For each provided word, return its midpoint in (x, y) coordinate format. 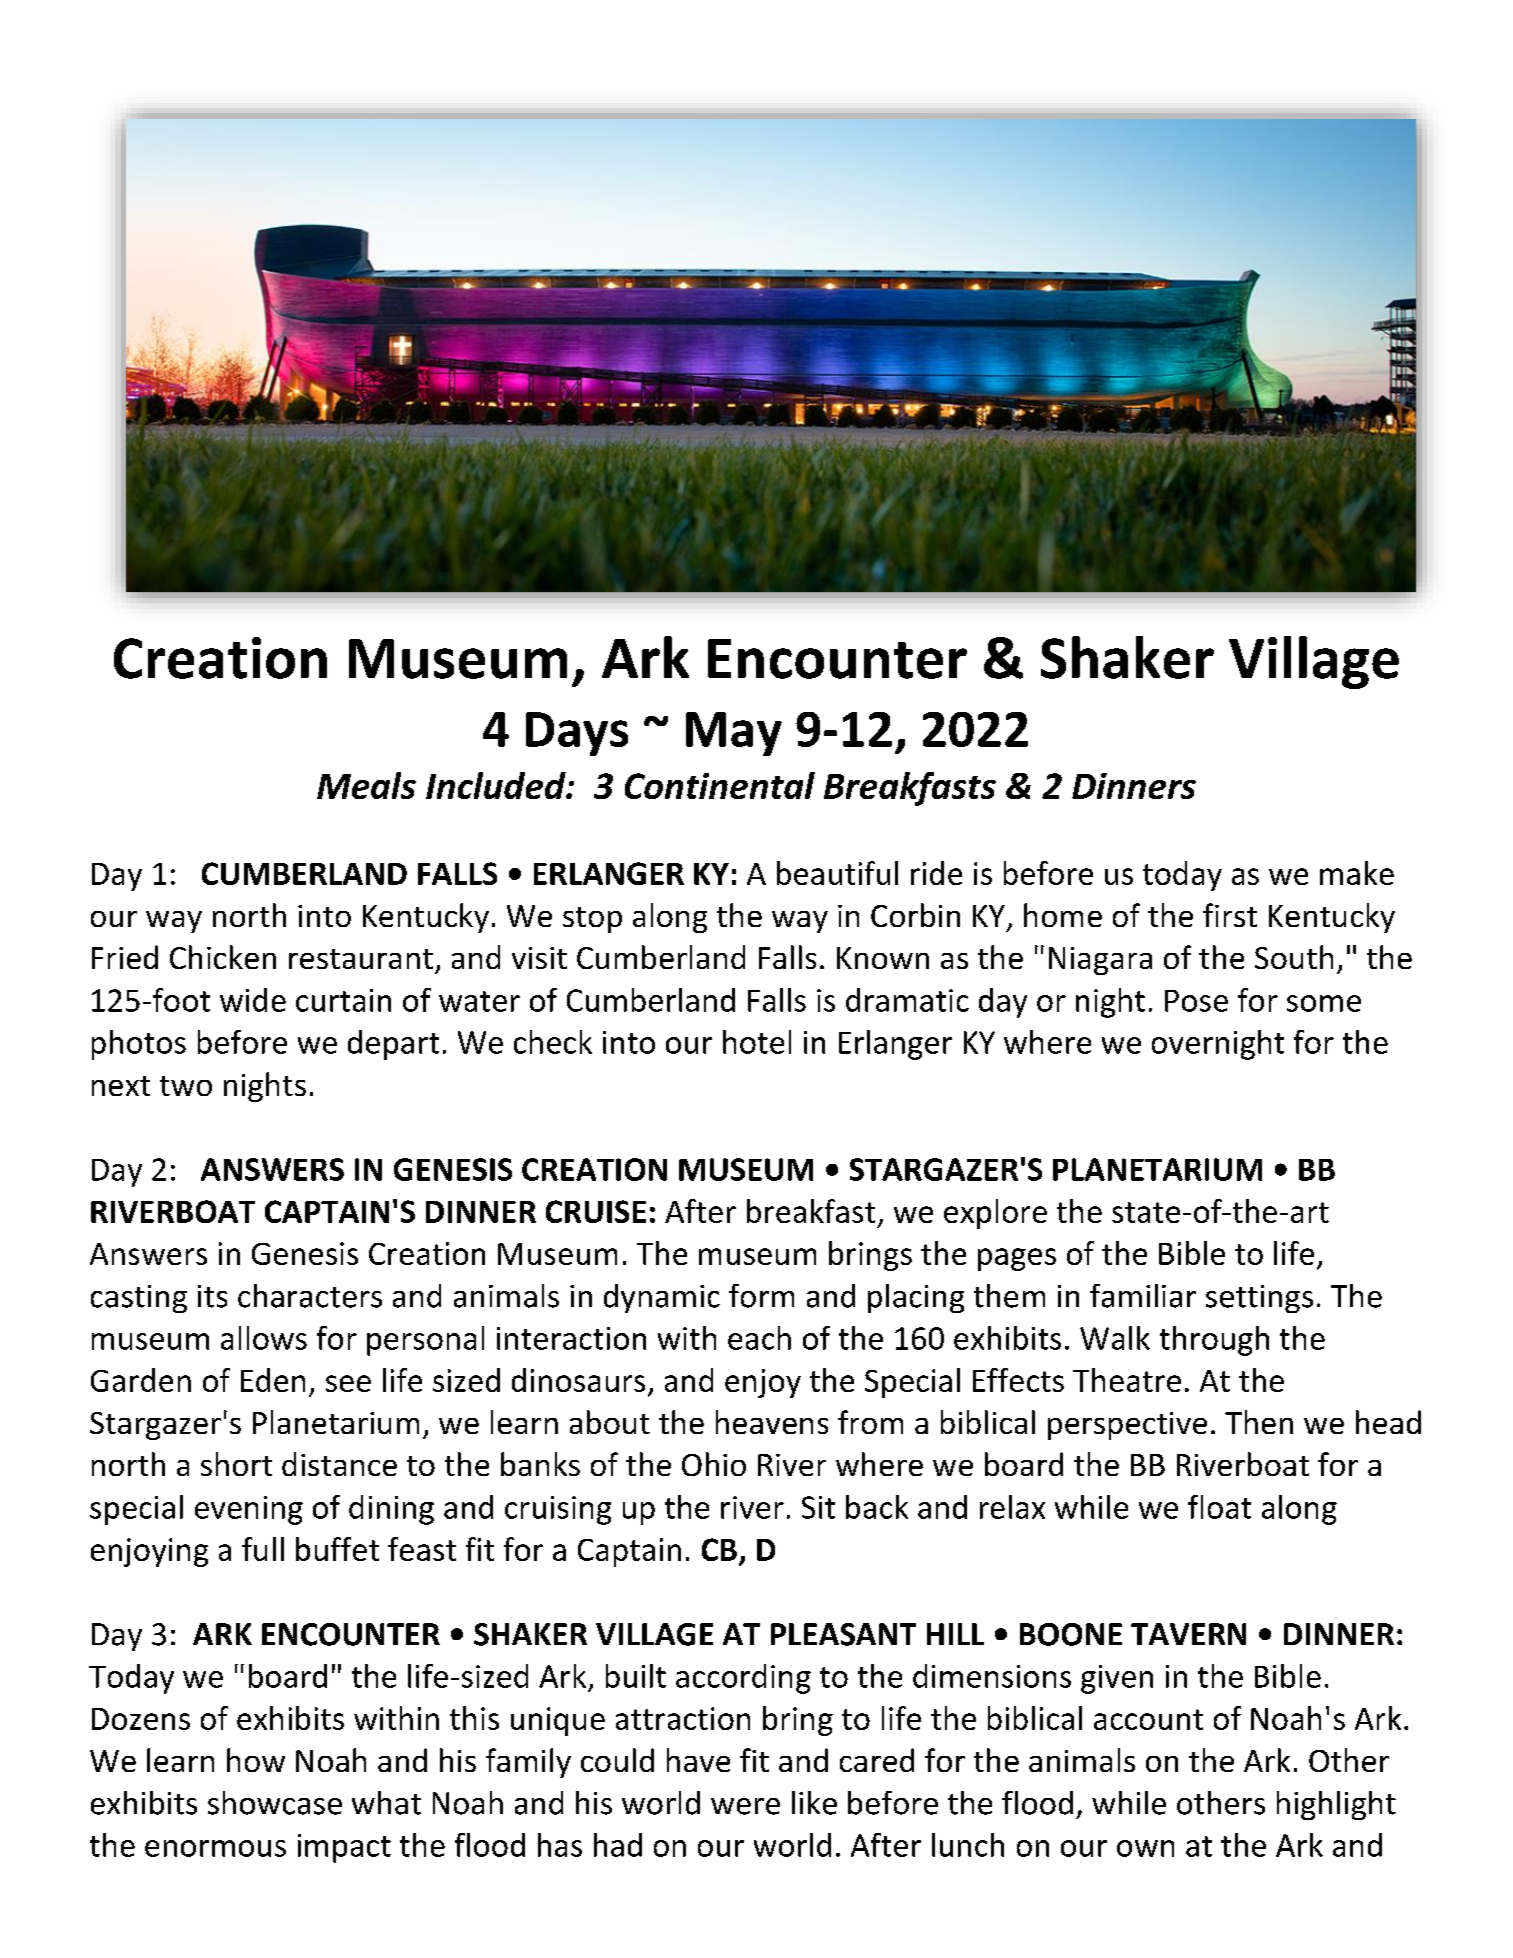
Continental (720, 785)
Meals (366, 785)
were (745, 1806)
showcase (275, 1803)
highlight (1336, 1805)
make (1357, 873)
